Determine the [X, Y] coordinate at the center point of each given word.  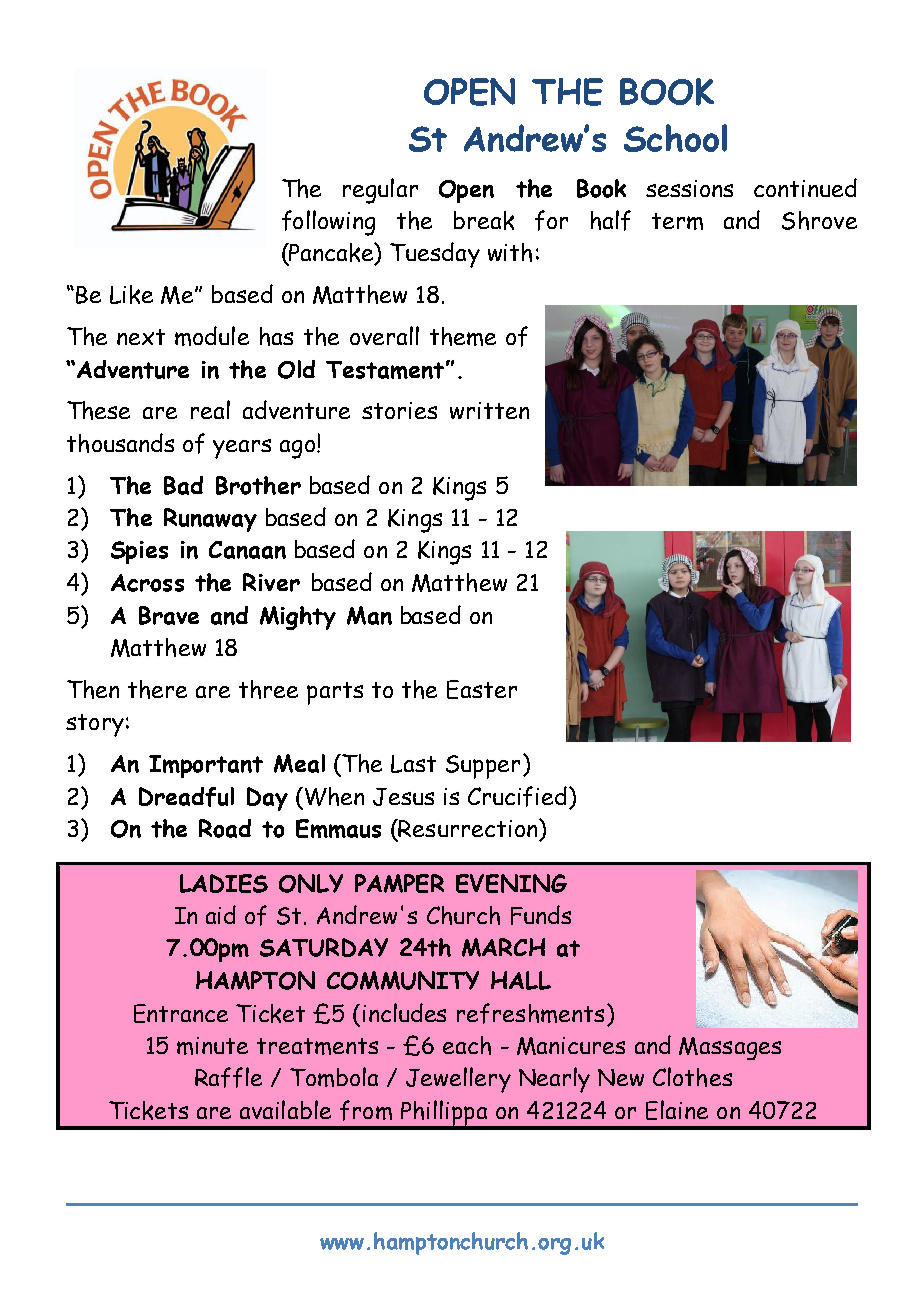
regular [380, 191]
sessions [689, 188]
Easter [482, 689]
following [328, 223]
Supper [483, 767]
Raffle [228, 1077]
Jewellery [458, 1080]
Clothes [692, 1077]
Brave [169, 615]
